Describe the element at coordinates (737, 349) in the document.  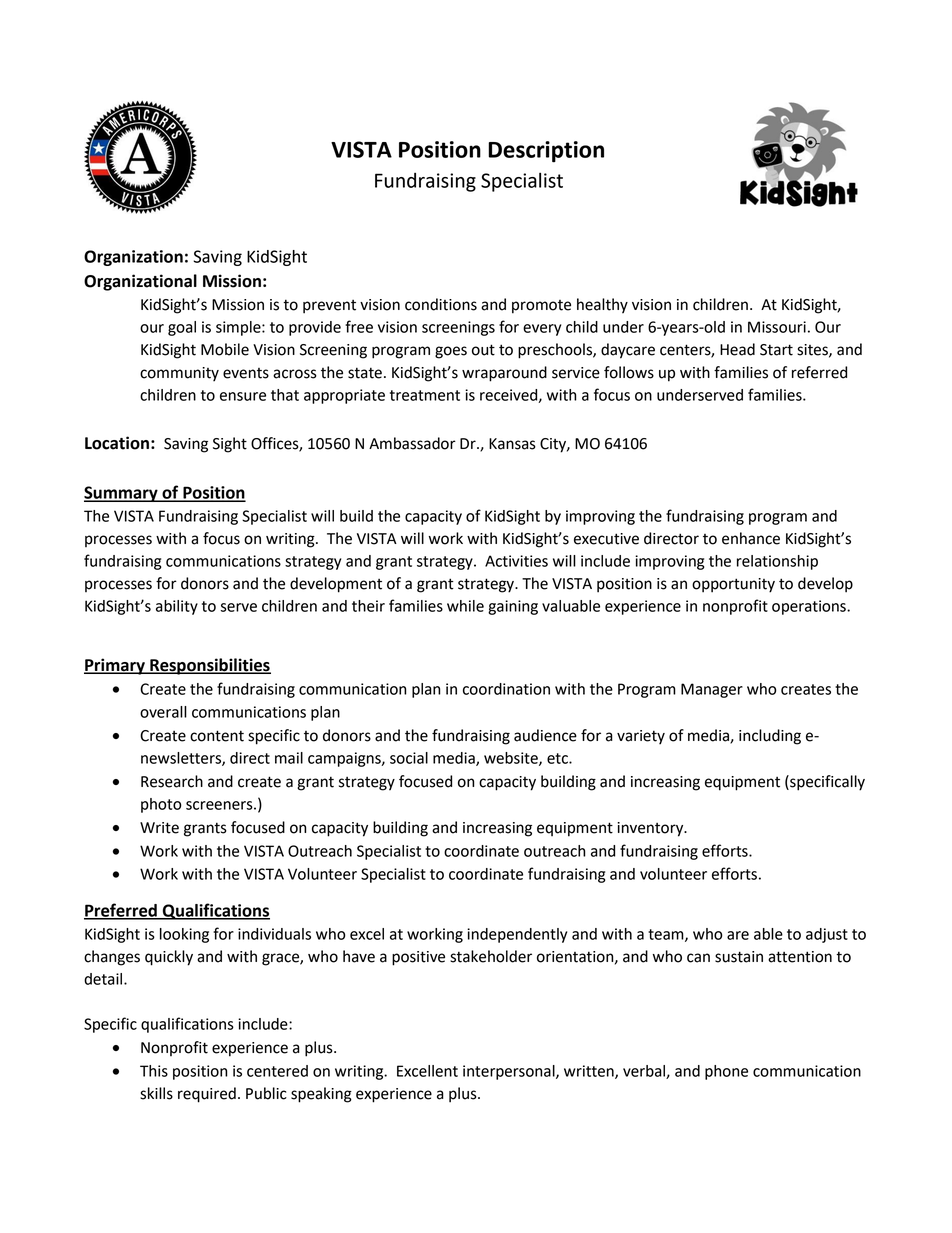
I see `Head` at that location.
